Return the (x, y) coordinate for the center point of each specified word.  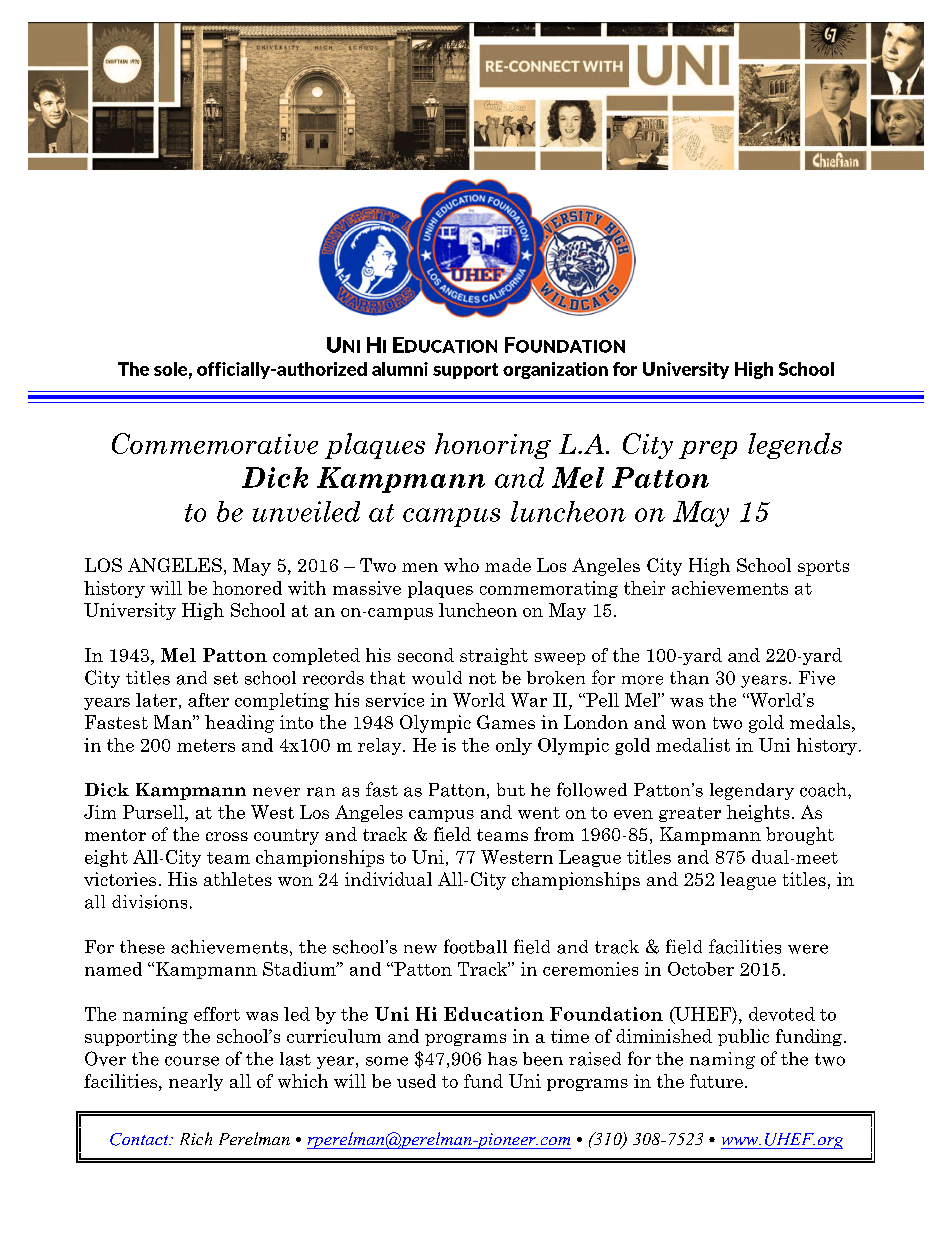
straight (494, 656)
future (716, 1081)
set (226, 678)
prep (708, 450)
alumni (400, 369)
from (554, 834)
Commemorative (215, 443)
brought (800, 836)
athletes (238, 879)
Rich (196, 1138)
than (689, 678)
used (416, 1081)
